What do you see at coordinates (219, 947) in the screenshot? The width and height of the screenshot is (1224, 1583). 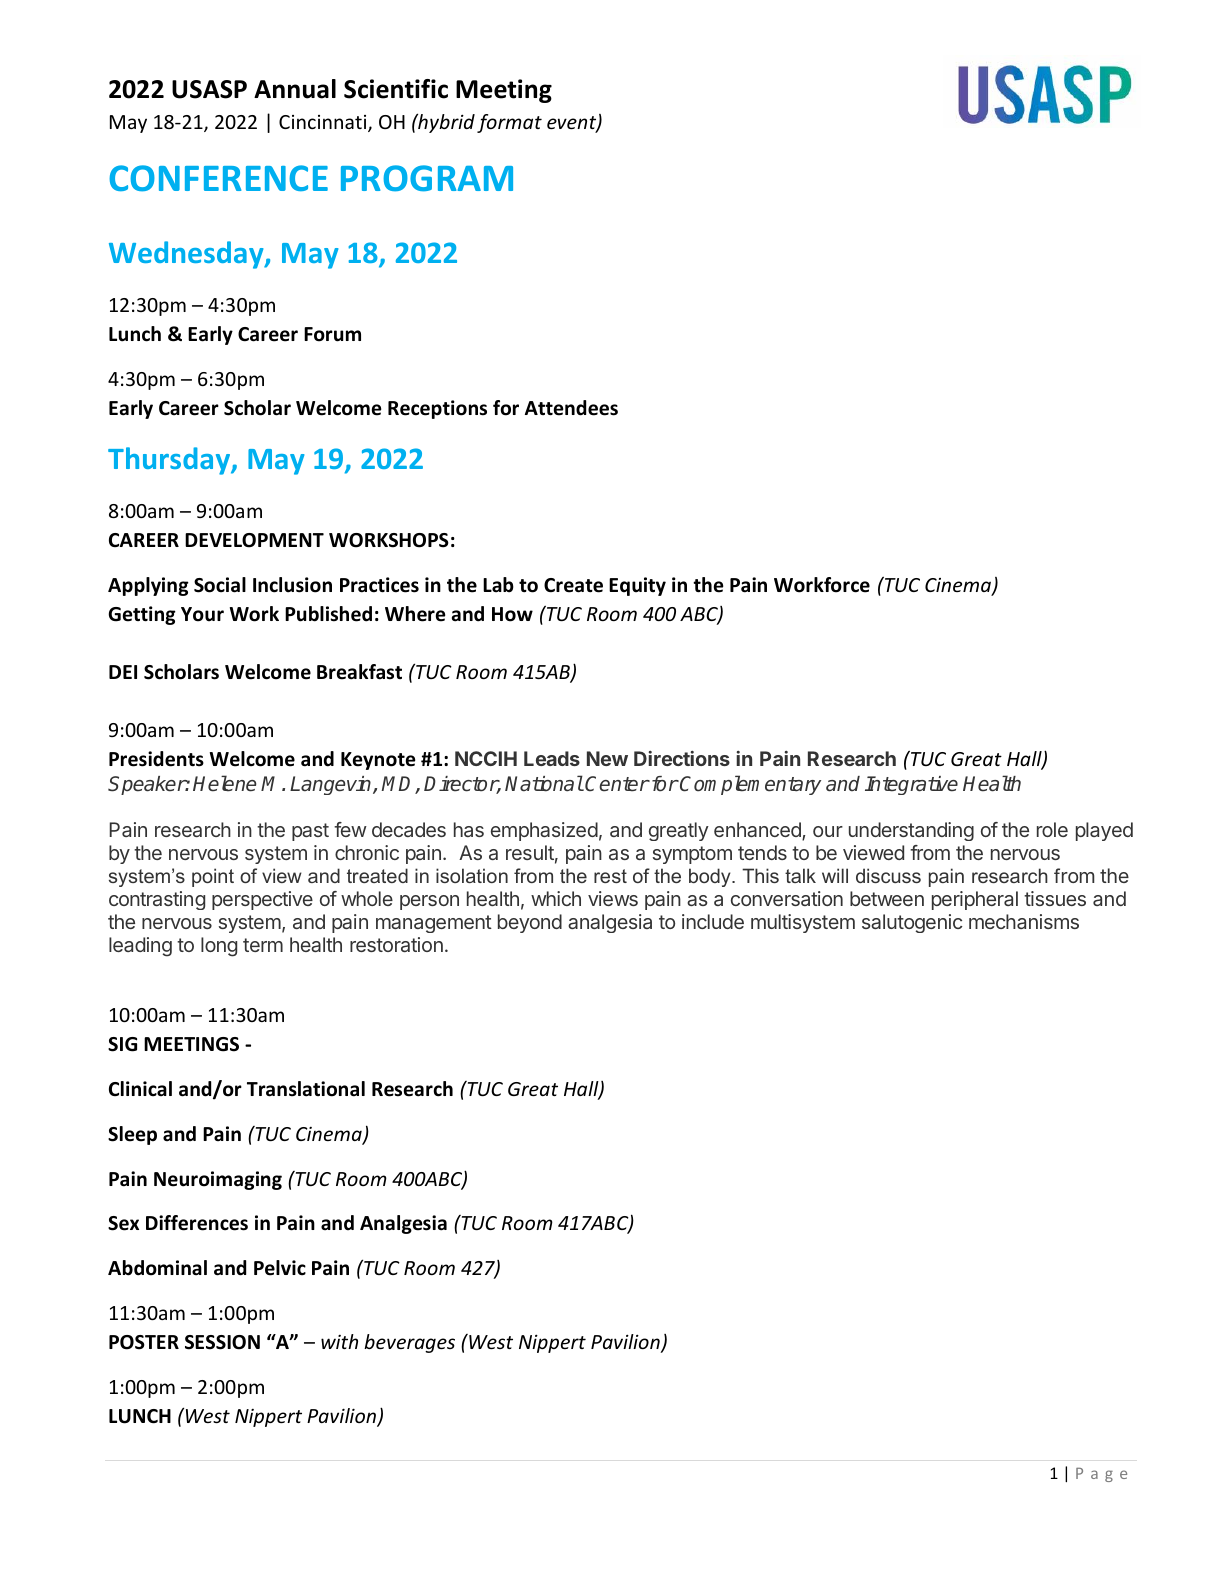 I see `long` at bounding box center [219, 947].
